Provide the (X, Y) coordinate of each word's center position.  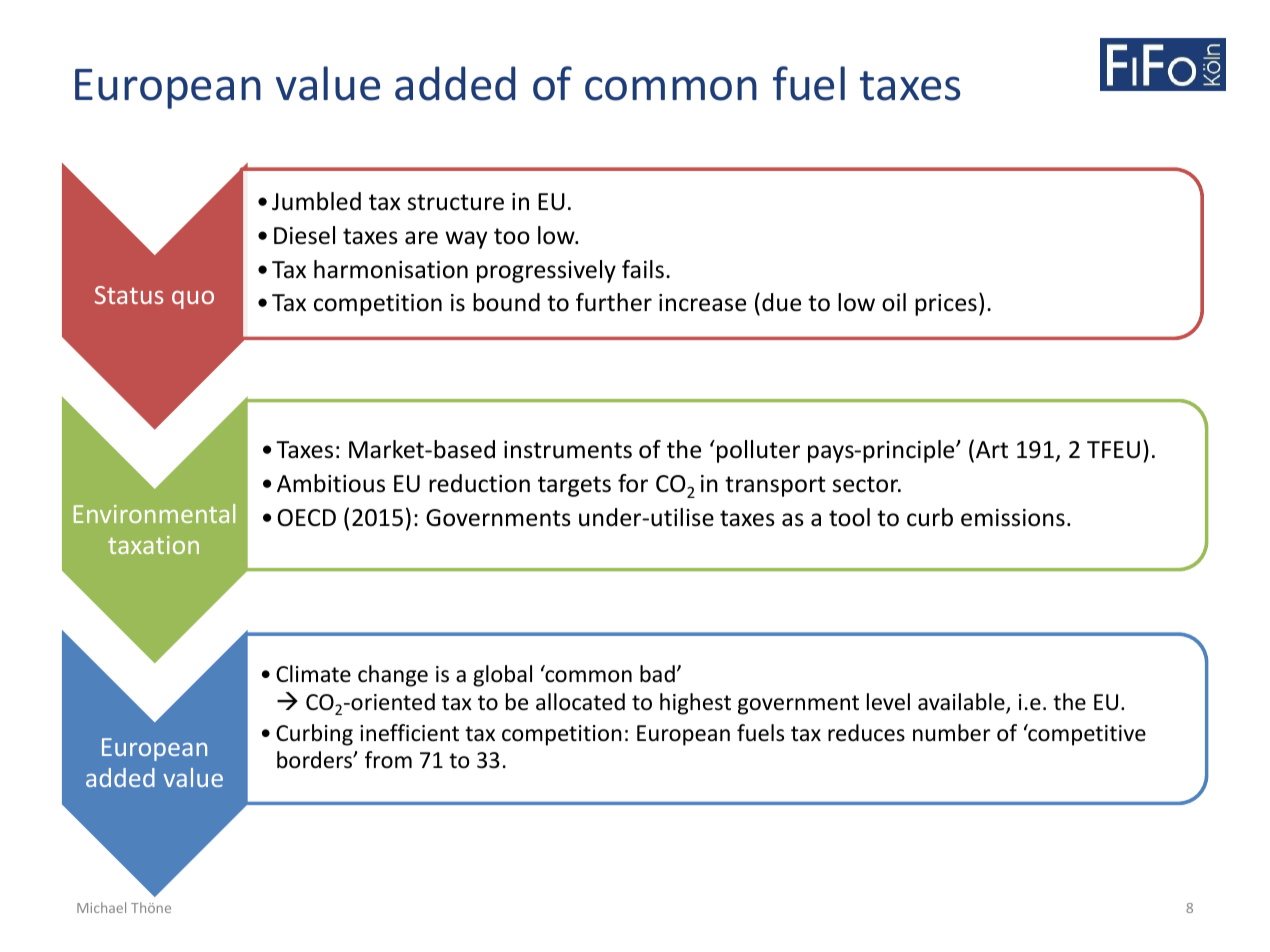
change (393, 676)
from (388, 760)
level (888, 702)
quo (193, 300)
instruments (568, 450)
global (502, 676)
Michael (101, 907)
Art (992, 449)
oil (894, 302)
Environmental (154, 513)
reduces (866, 733)
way (466, 240)
